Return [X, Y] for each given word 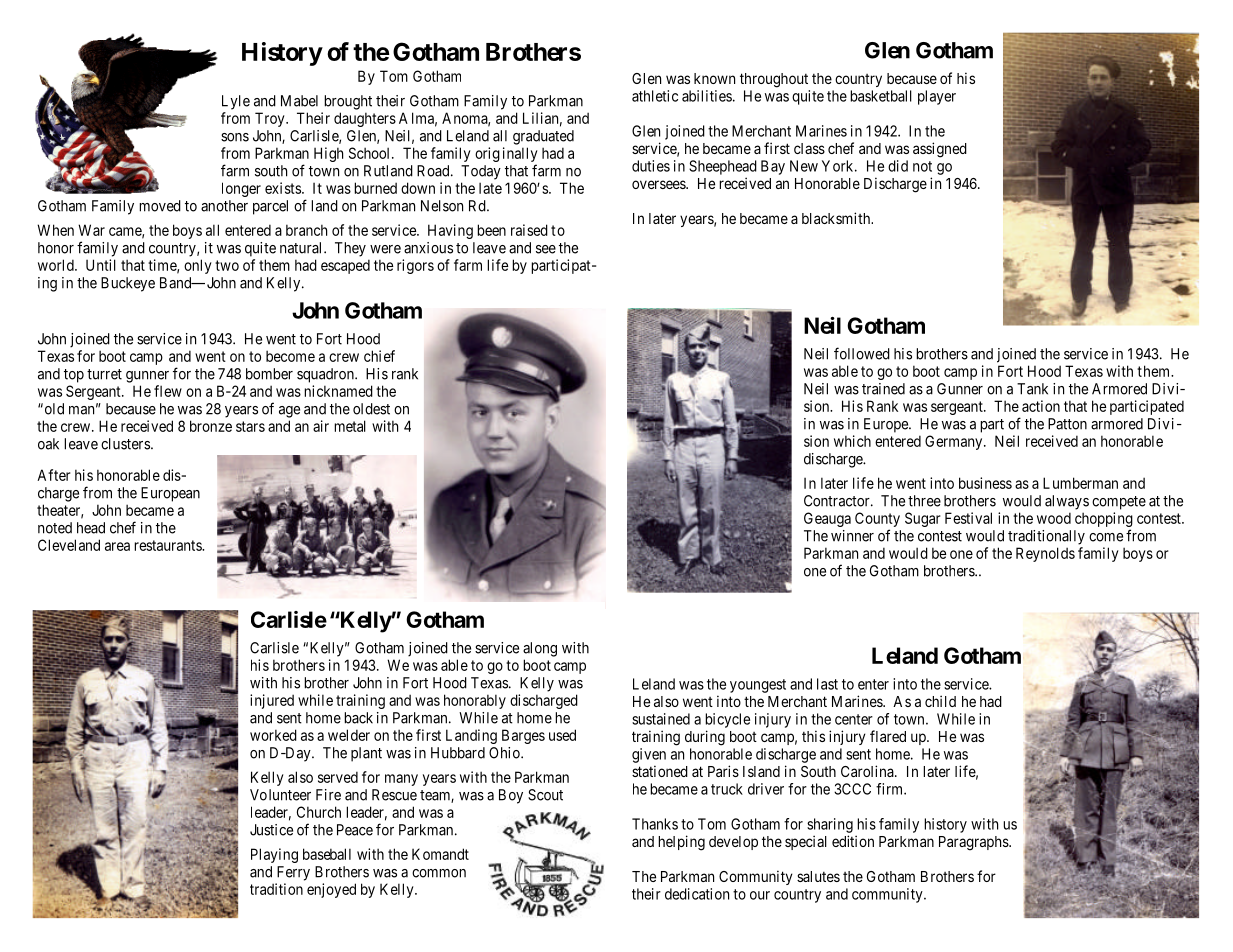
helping [681, 843]
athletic [655, 96]
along [540, 649]
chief [379, 356]
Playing [274, 855]
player [937, 97]
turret [104, 374]
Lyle [236, 102]
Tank [1032, 389]
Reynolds [1045, 554]
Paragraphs [974, 843]
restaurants [168, 545]
